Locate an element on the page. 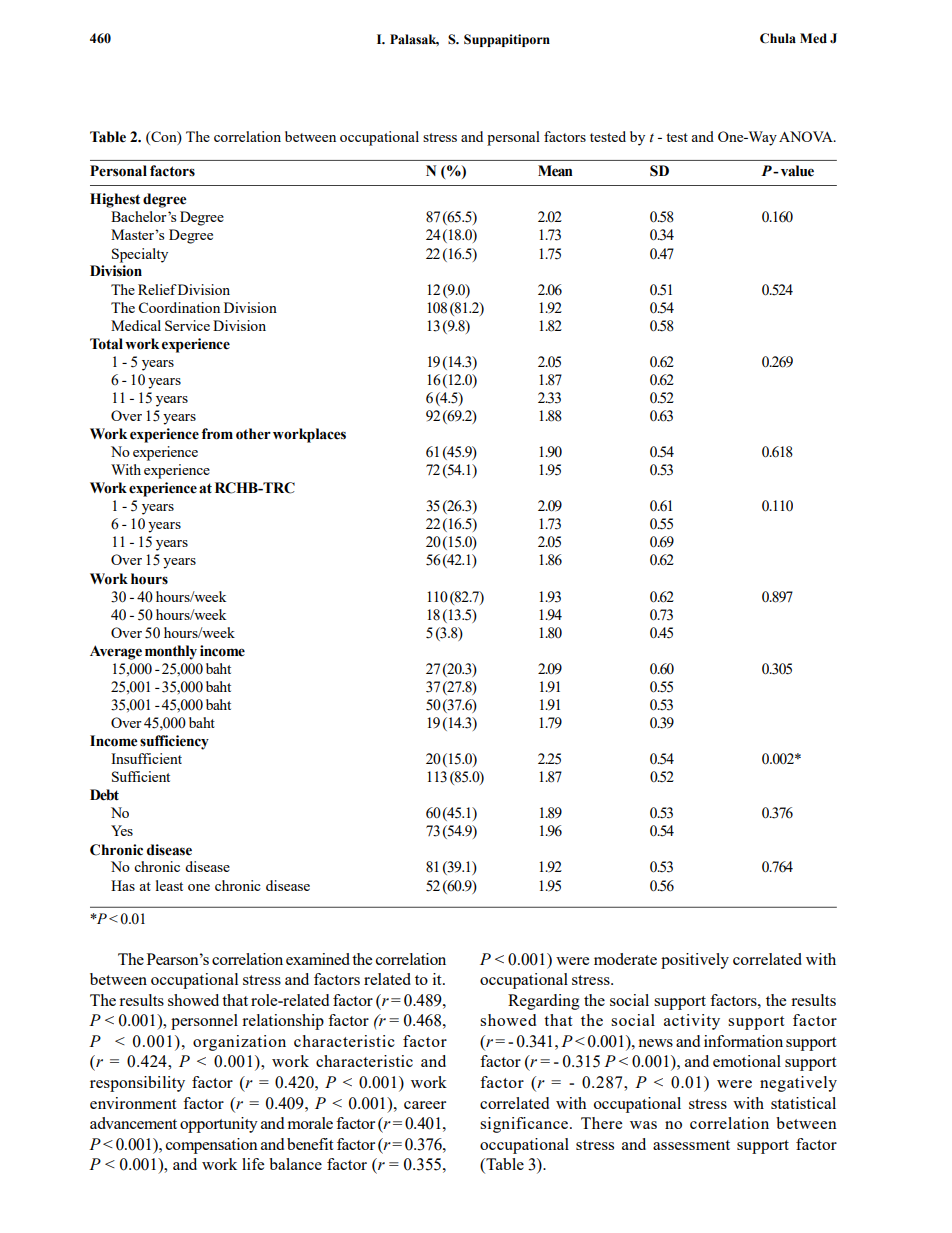  Highest is located at coordinates (115, 200).
